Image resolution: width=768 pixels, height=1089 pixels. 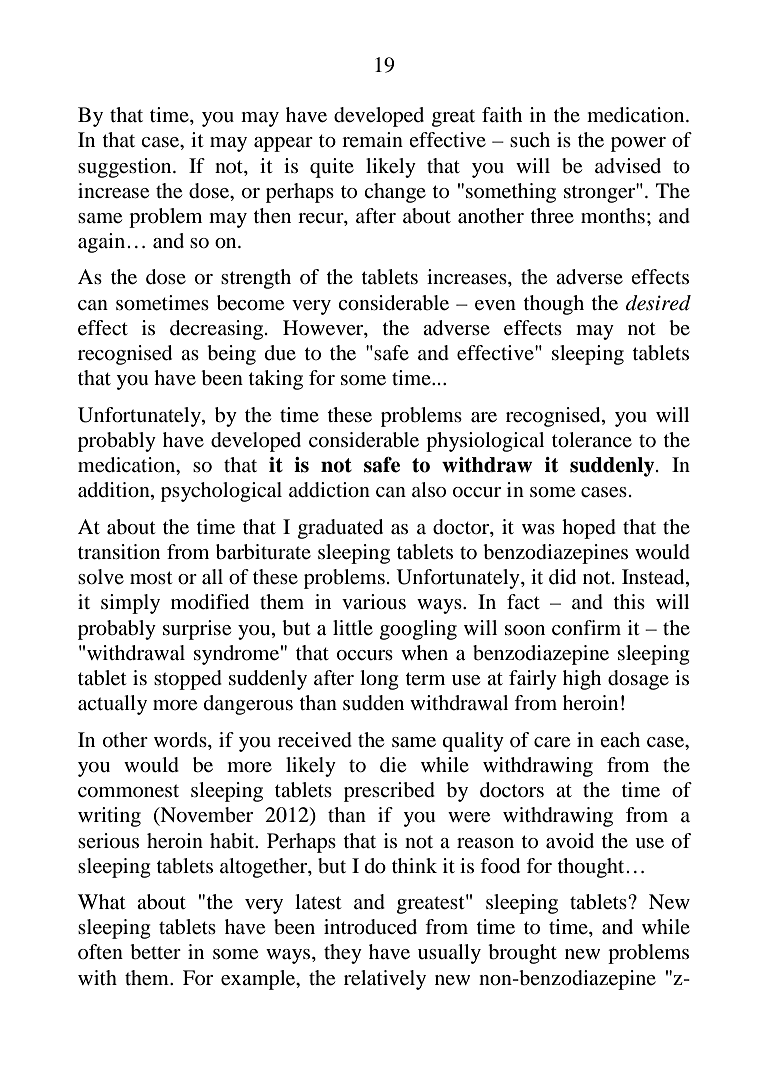 I want to click on graduated, so click(x=340, y=529).
